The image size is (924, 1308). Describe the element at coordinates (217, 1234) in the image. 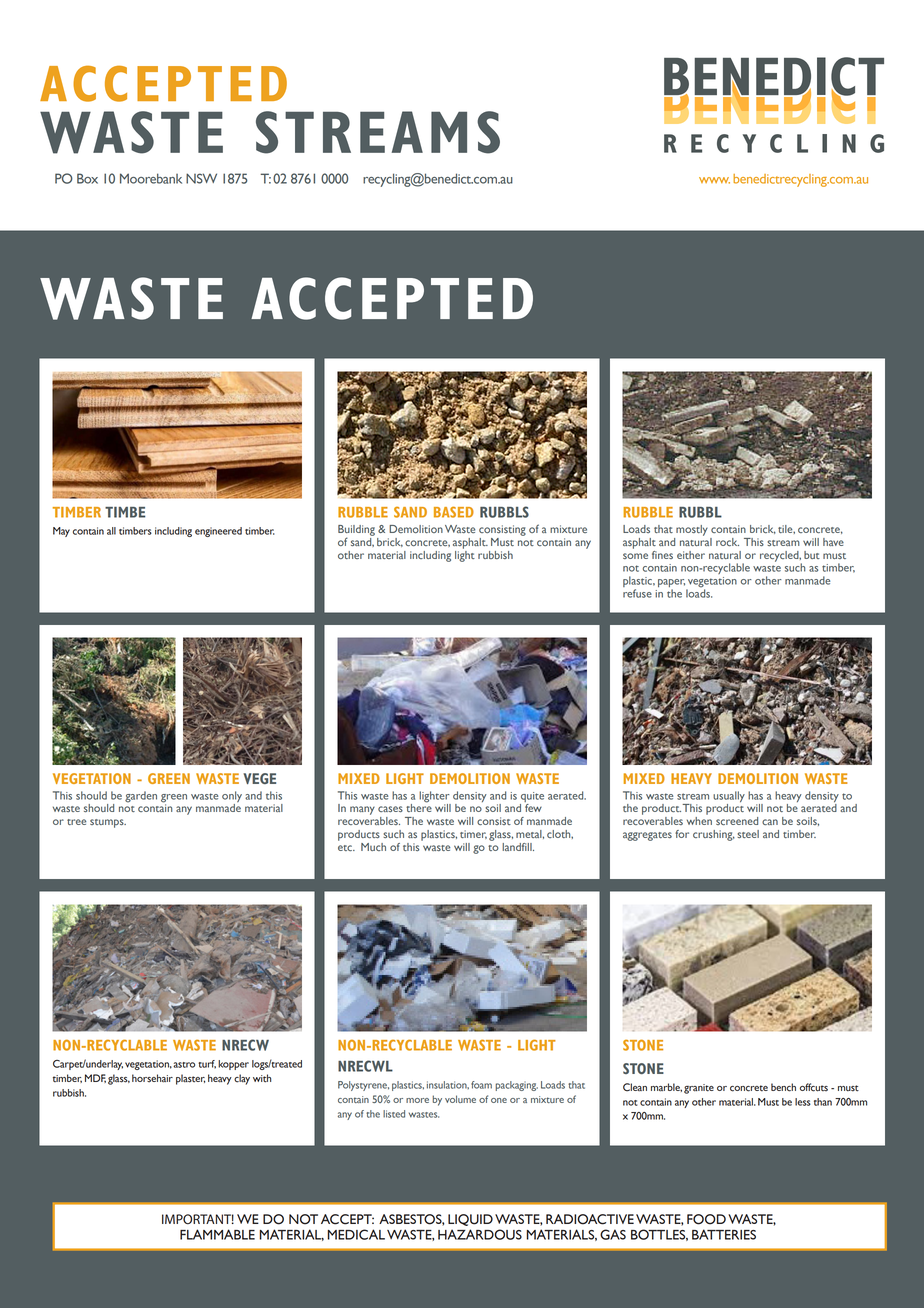

I see `FLAMMABLE` at that location.
